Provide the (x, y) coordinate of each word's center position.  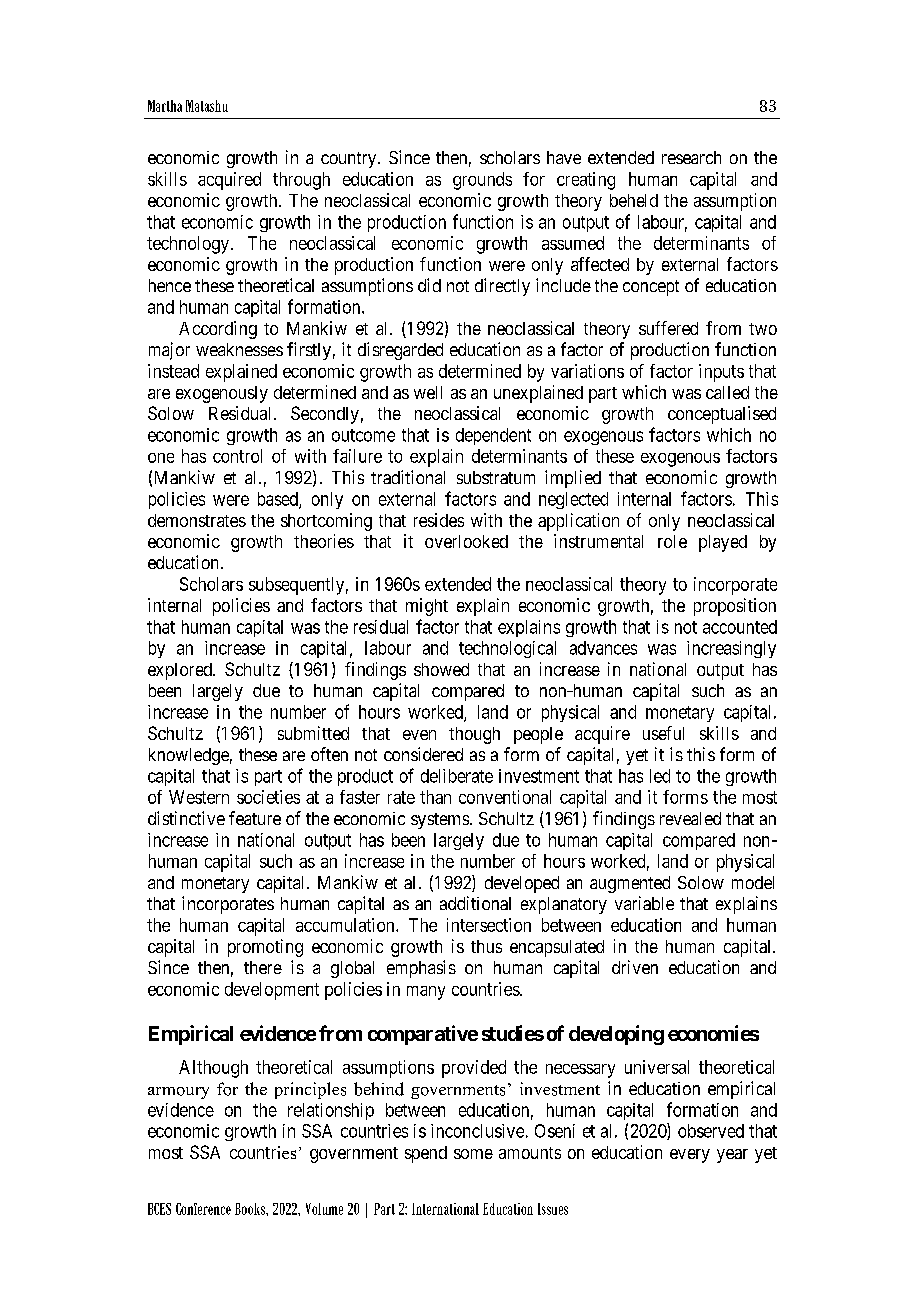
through (301, 181)
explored (181, 671)
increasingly (731, 649)
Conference (203, 1209)
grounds (482, 181)
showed (441, 669)
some (473, 1154)
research (691, 157)
